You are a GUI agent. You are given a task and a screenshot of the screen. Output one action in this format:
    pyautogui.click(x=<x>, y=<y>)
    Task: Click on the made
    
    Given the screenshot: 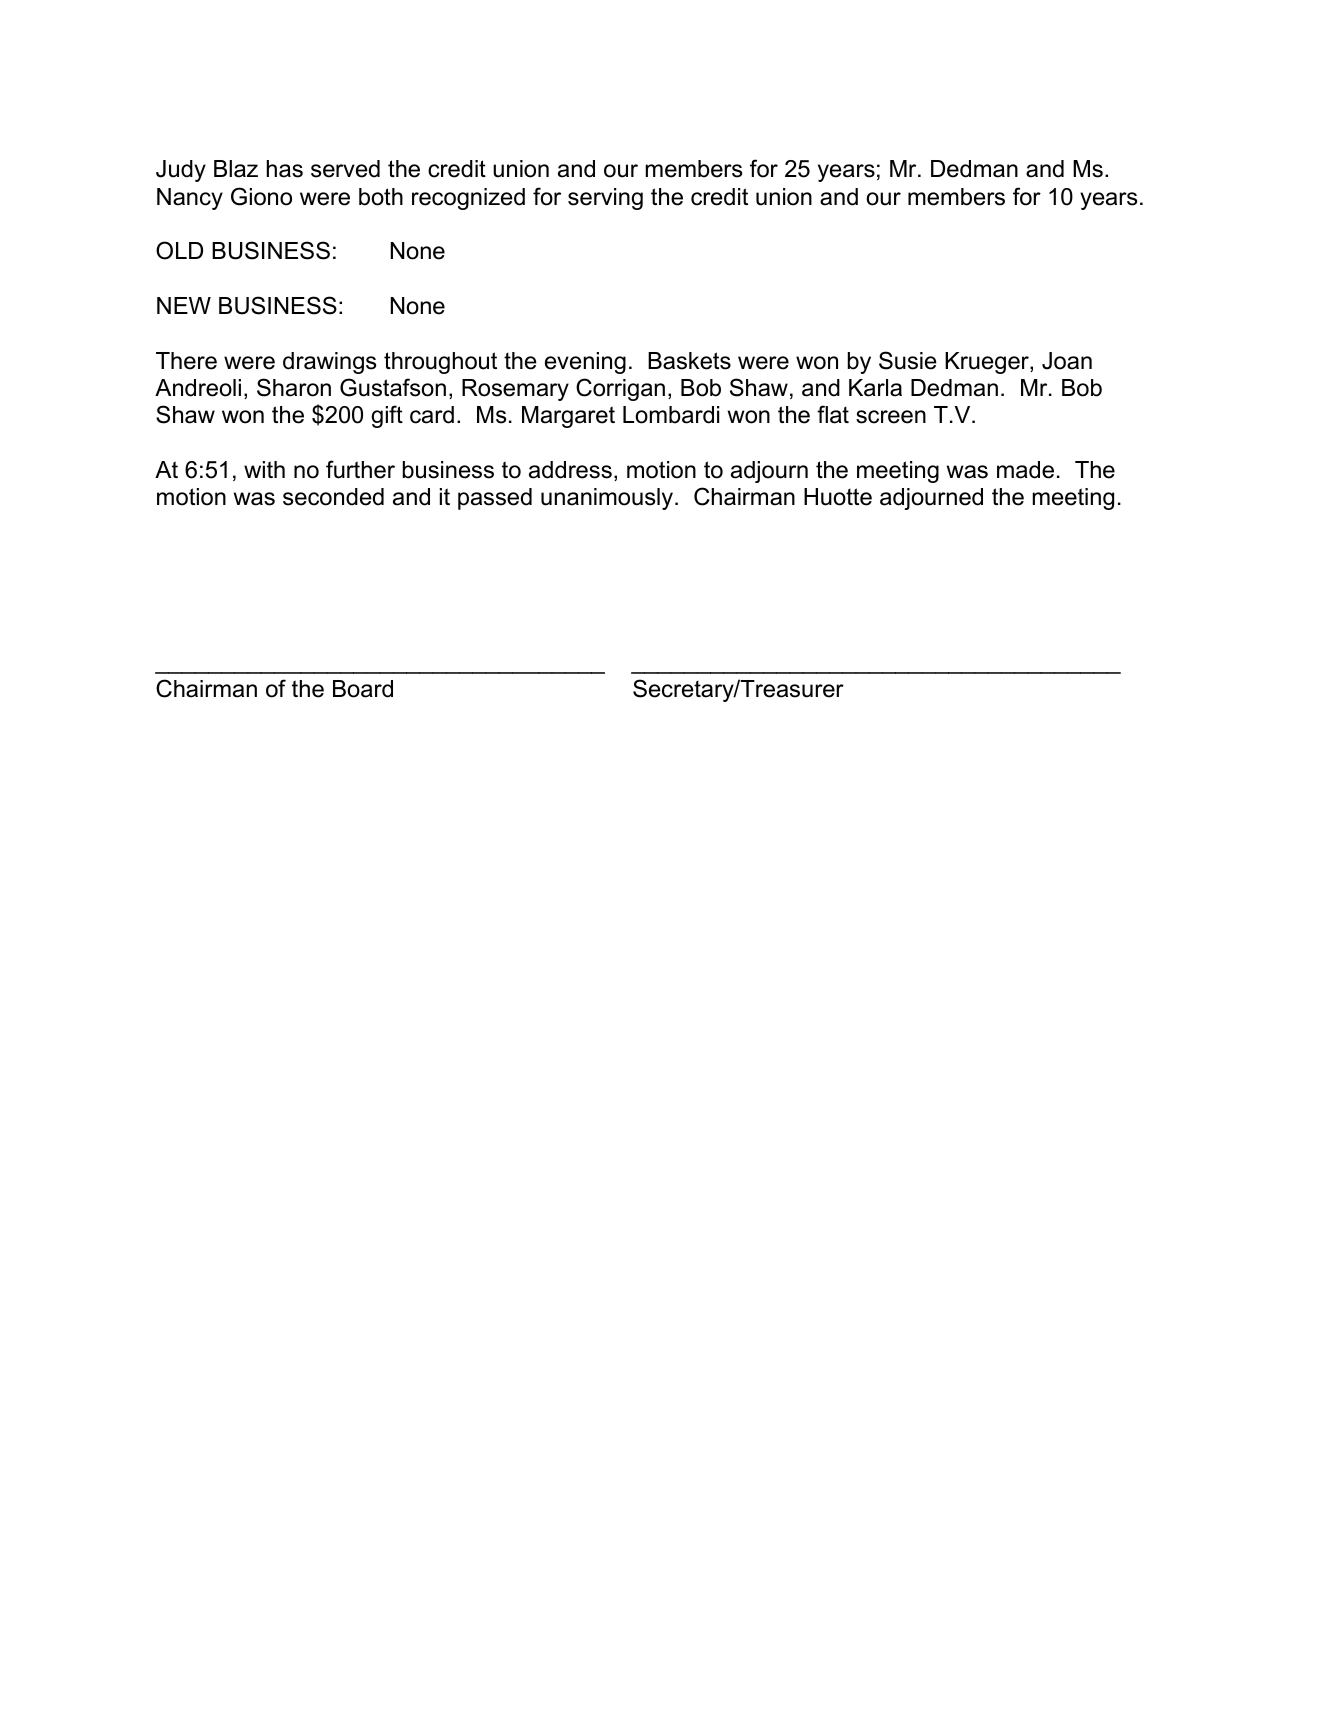 What is the action you would take?
    pyautogui.click(x=1025, y=470)
